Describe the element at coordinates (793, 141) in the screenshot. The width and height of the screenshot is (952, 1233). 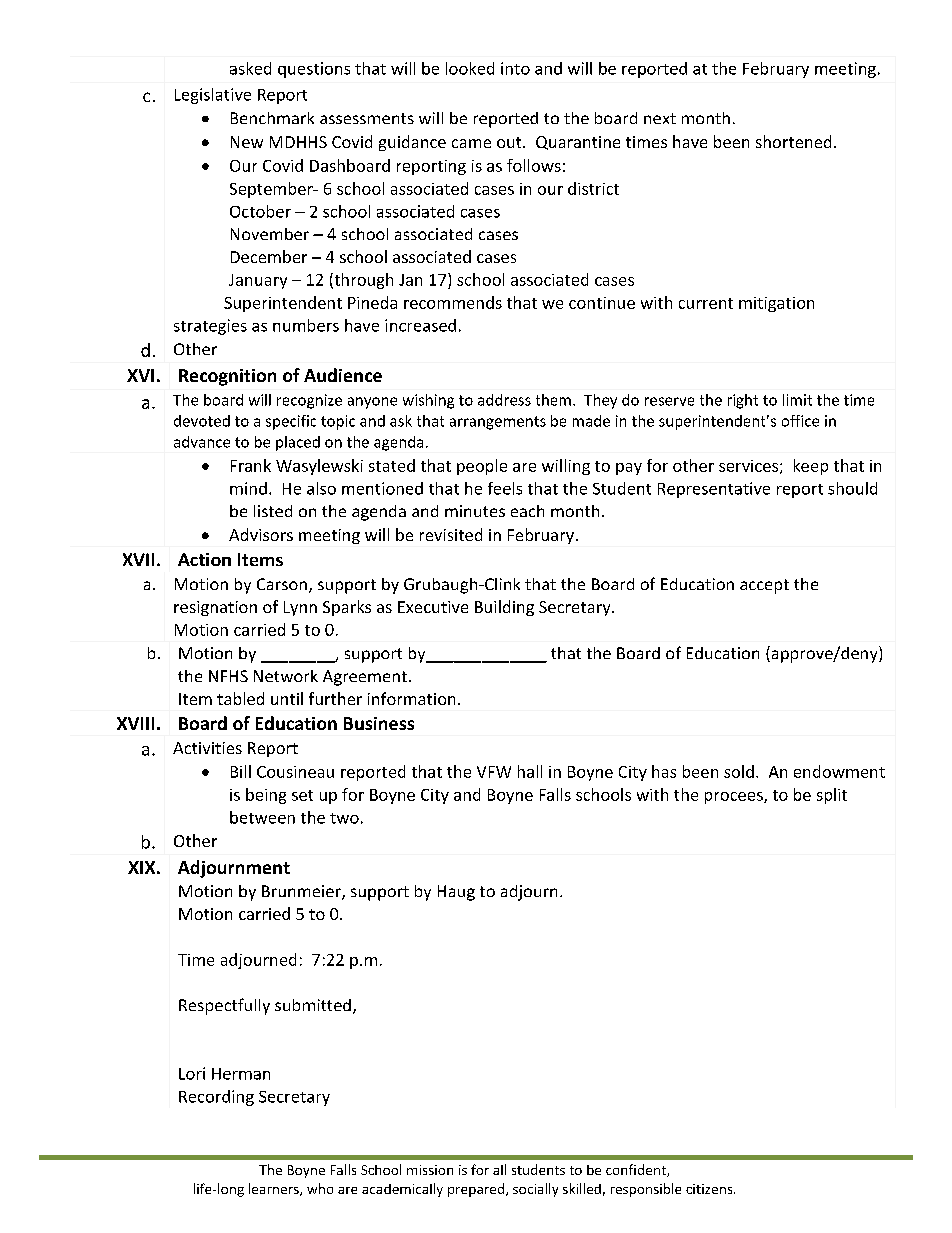
I see `shortened` at that location.
